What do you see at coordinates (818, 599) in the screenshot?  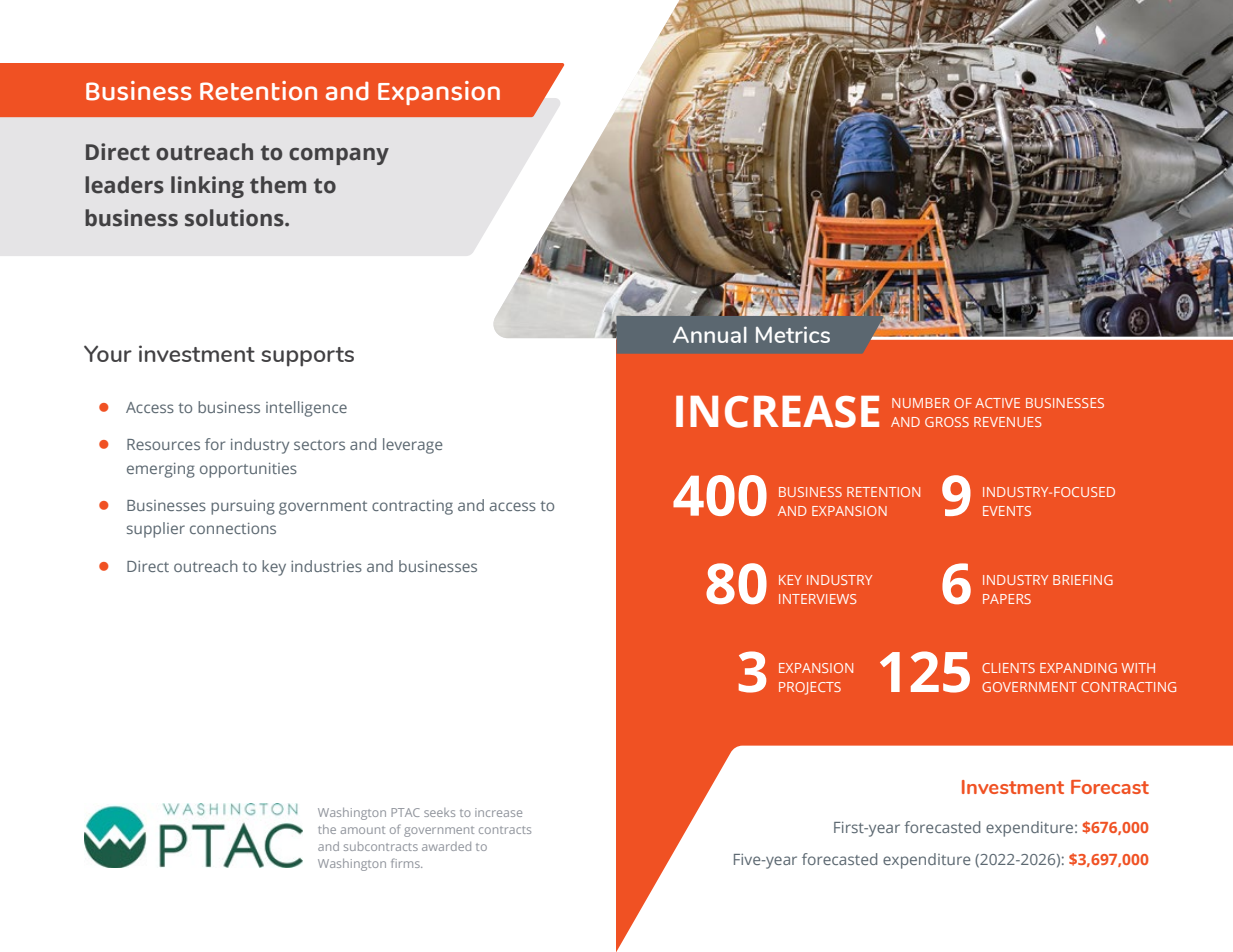 I see `INTERVIEWS` at bounding box center [818, 599].
